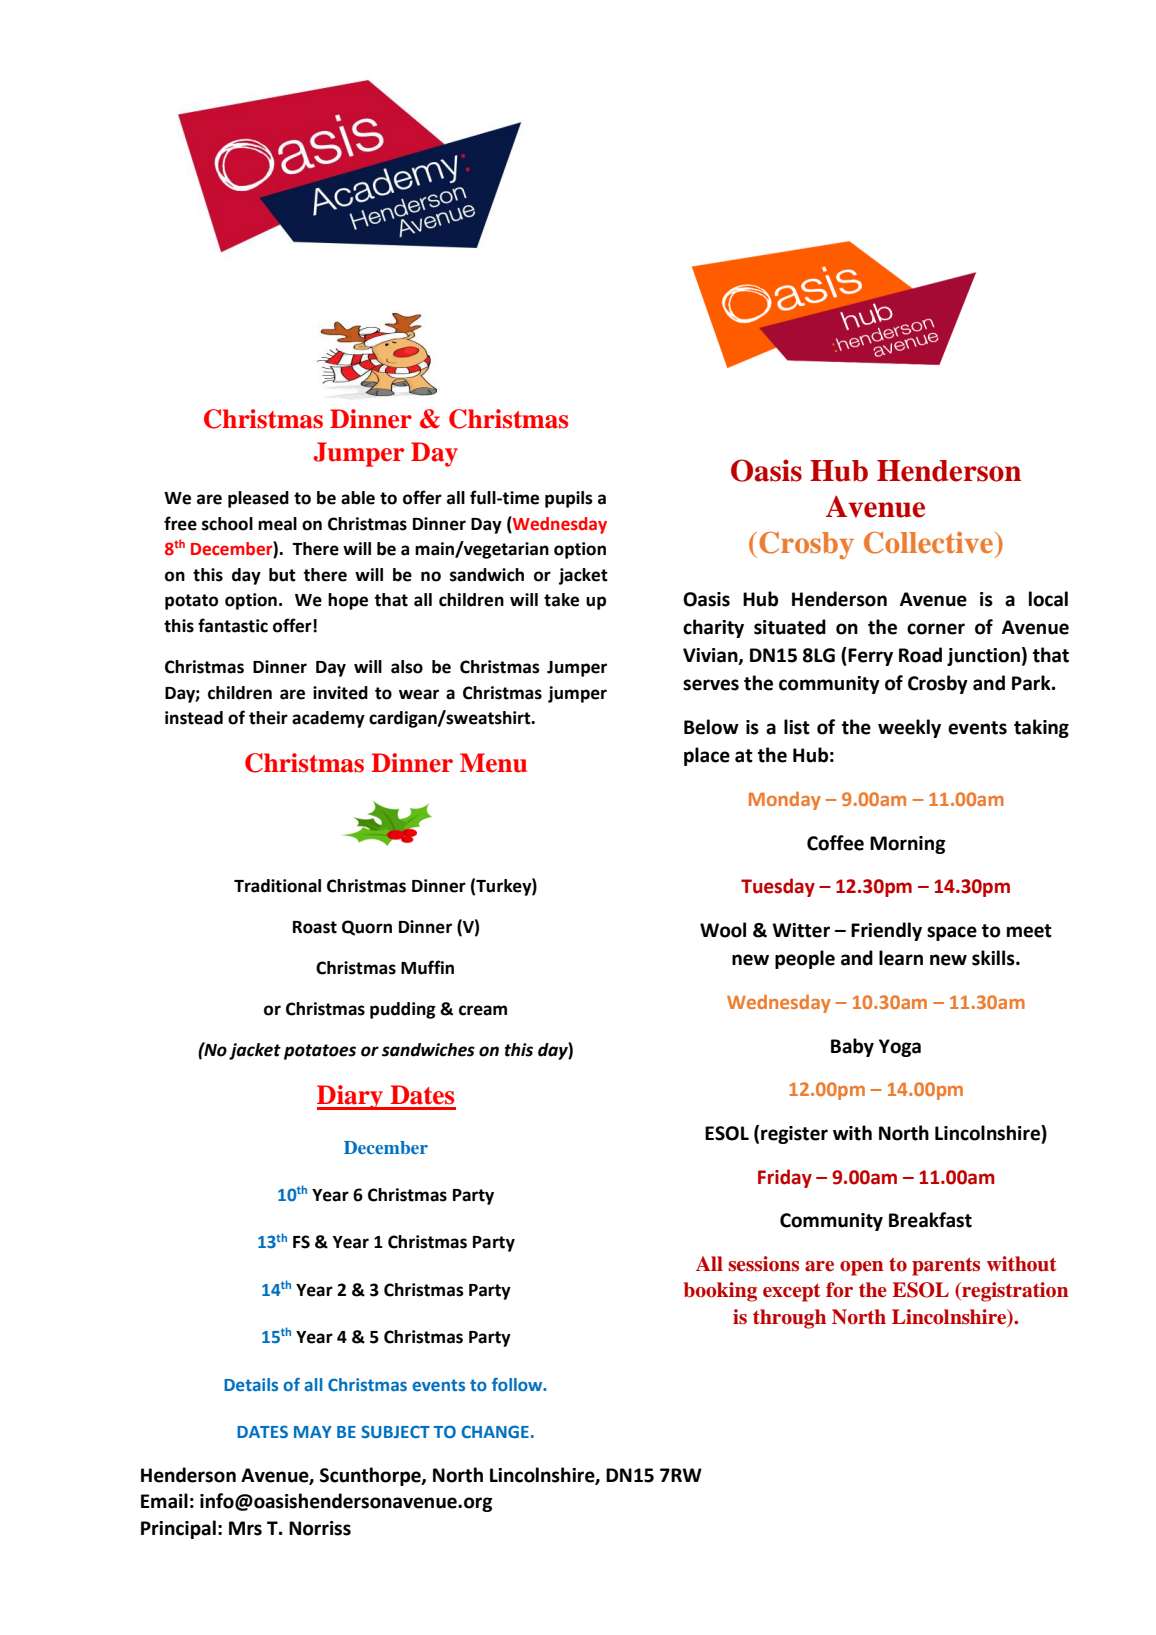  What do you see at coordinates (720, 1292) in the screenshot?
I see `booking` at bounding box center [720, 1292].
